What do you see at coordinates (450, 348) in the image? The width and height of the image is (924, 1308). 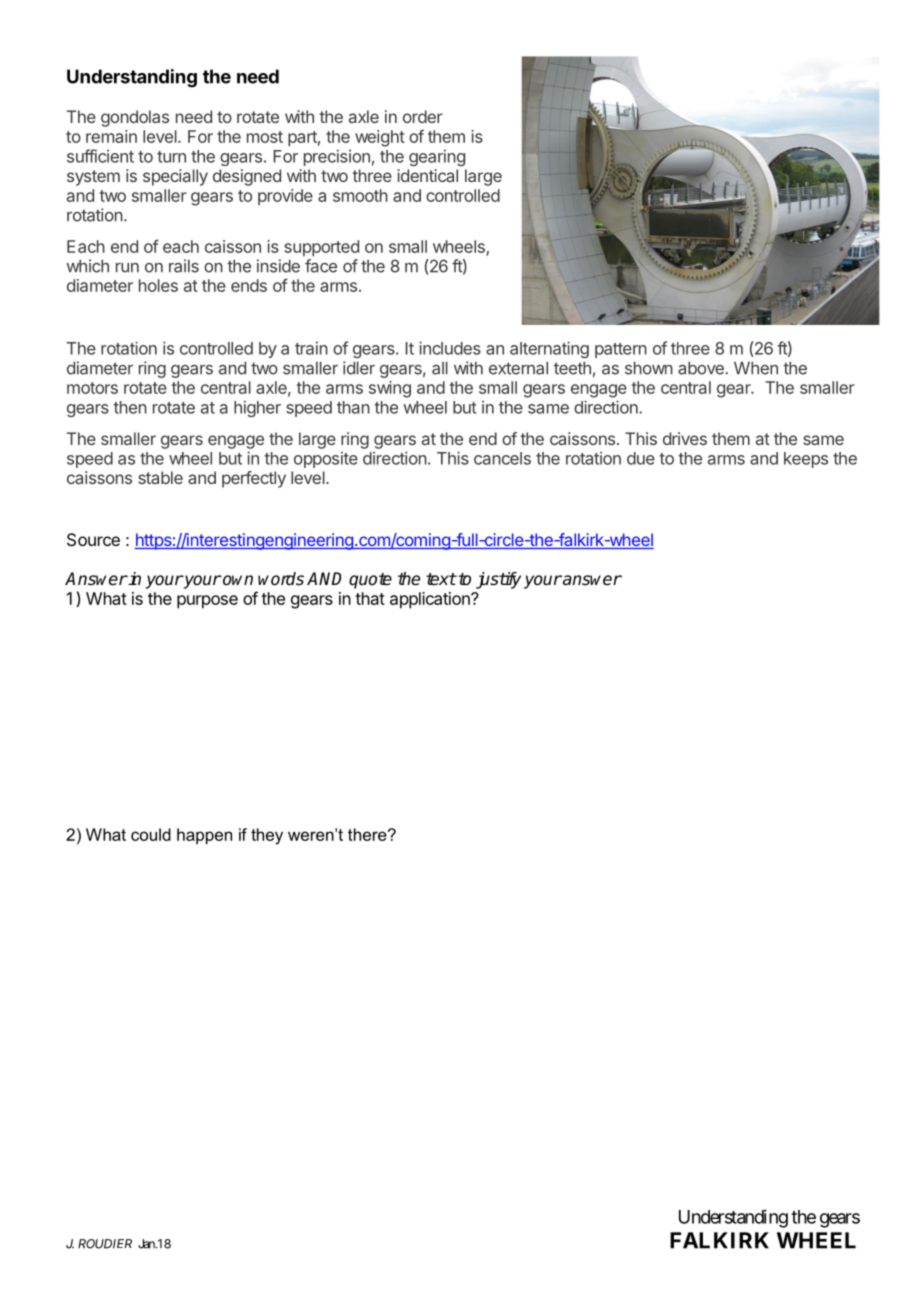 I see `includes` at bounding box center [450, 348].
